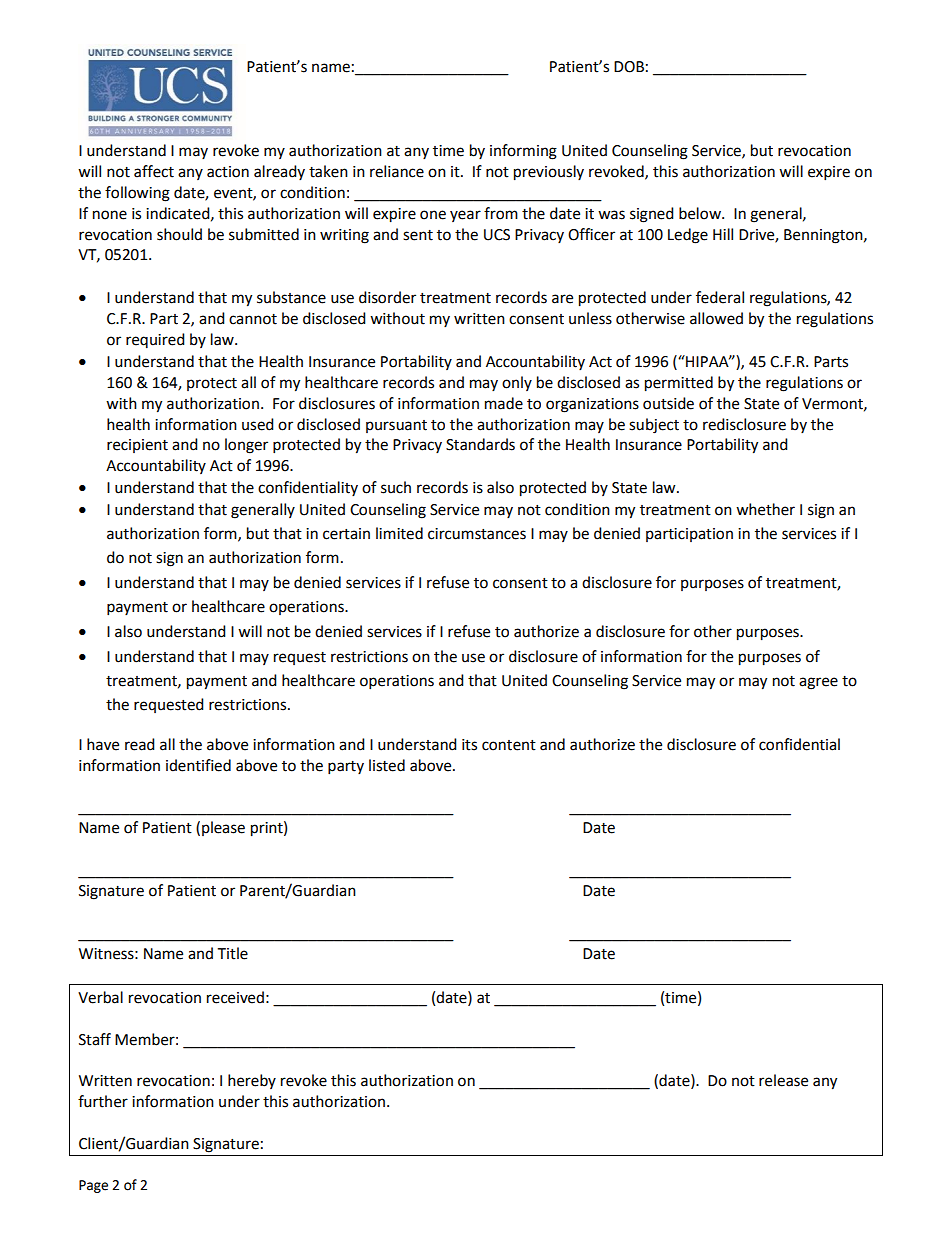  I want to click on listed, so click(387, 765).
